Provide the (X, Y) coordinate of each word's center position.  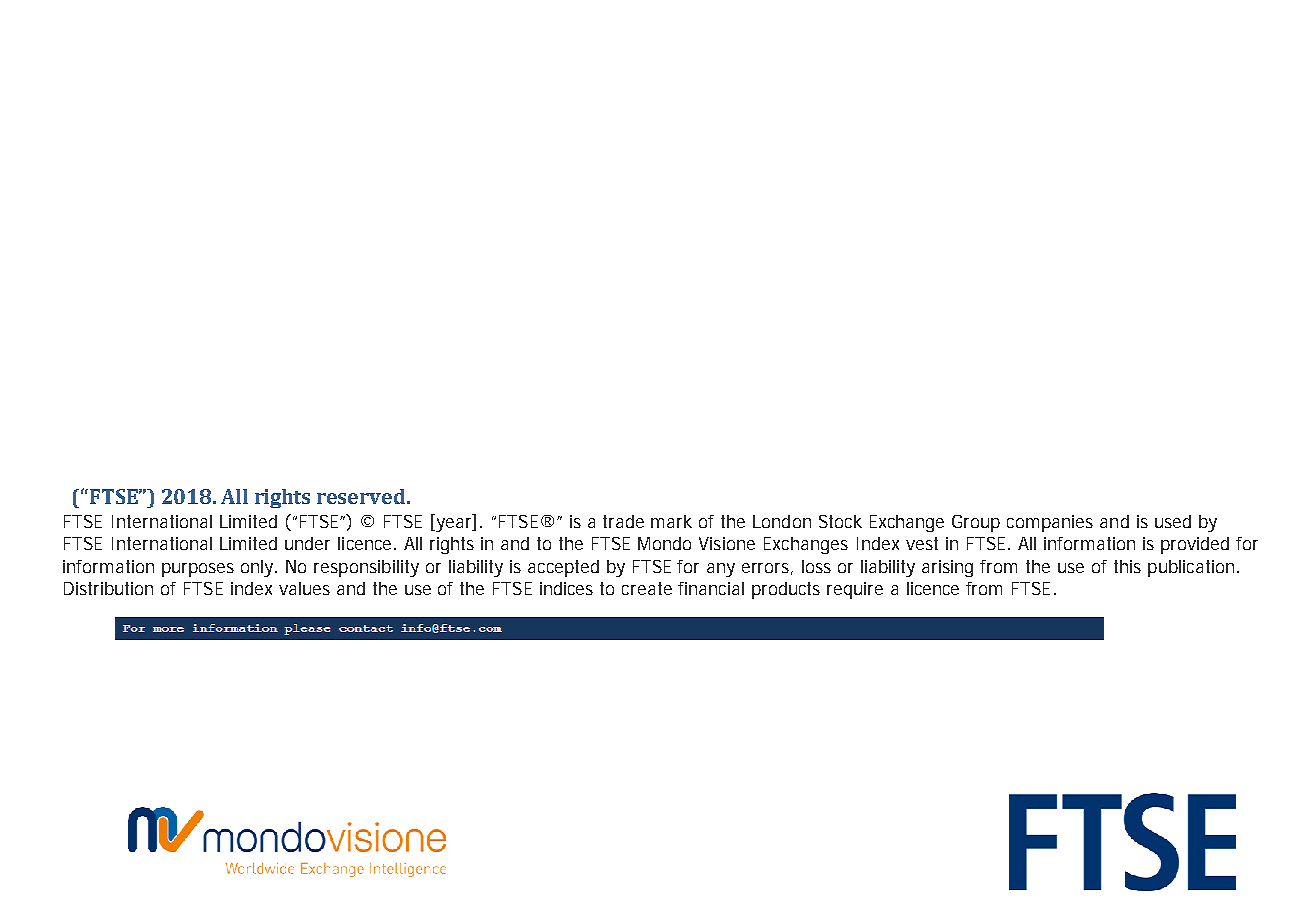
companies (1050, 523)
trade (623, 521)
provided (1195, 545)
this (1127, 566)
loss (816, 566)
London (782, 521)
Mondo (664, 543)
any (721, 570)
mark (671, 521)
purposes (198, 570)
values (304, 588)
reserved (361, 496)
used (1173, 521)
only (259, 568)
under (307, 543)
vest (922, 543)
